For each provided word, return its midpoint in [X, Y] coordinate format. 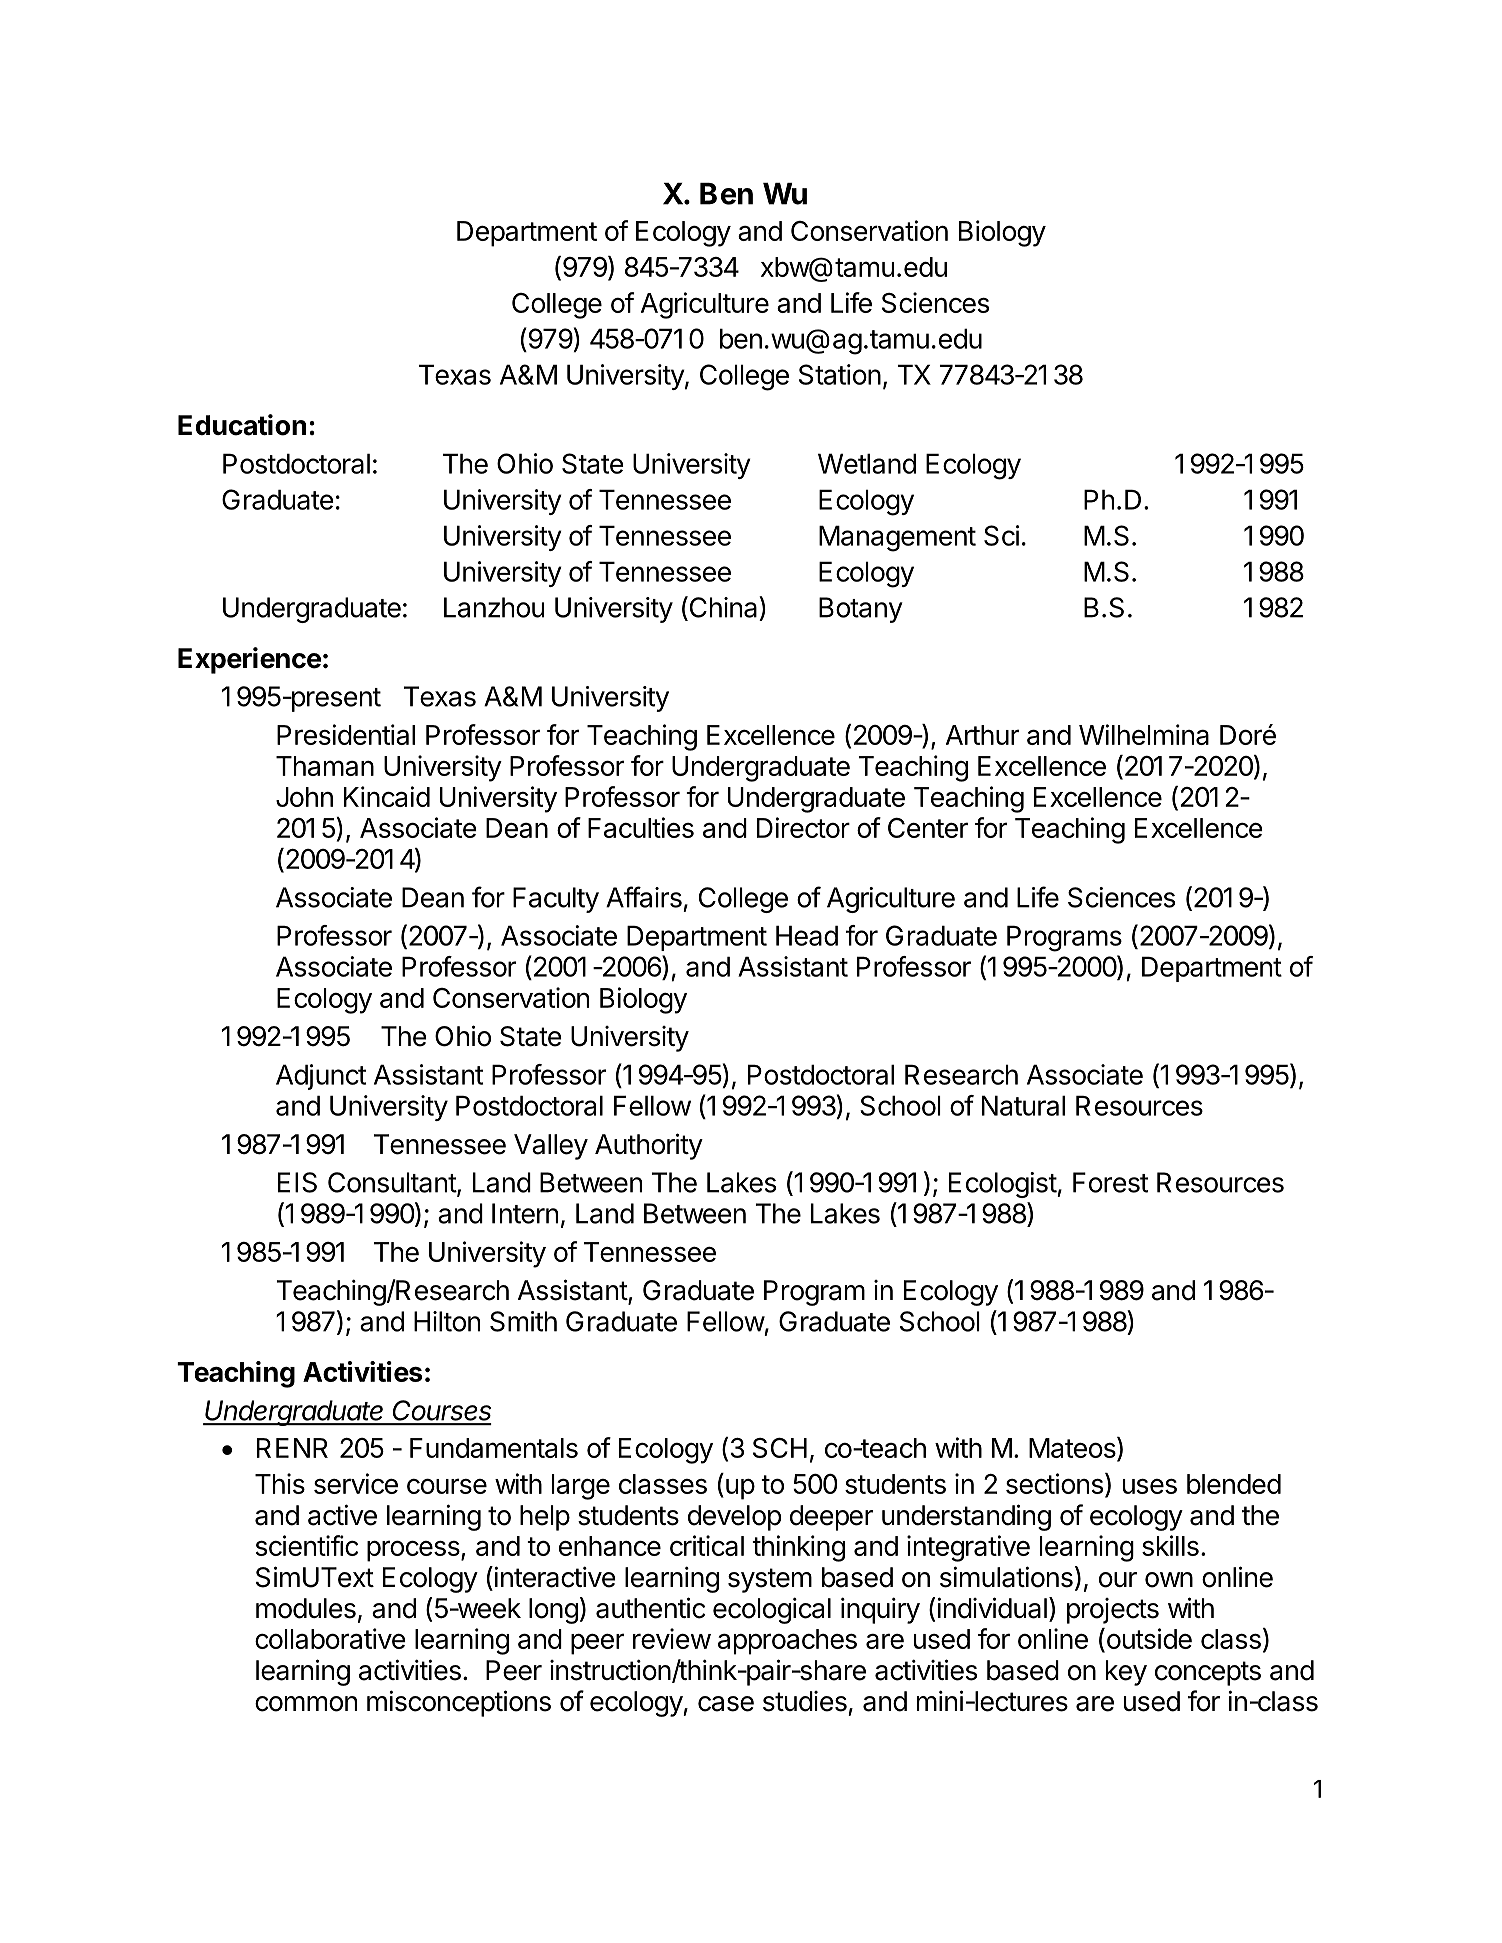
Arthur [982, 735]
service [356, 1483]
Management [897, 538]
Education [242, 425]
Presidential [346, 734]
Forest [1110, 1182]
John [304, 797]
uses [1150, 1486]
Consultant [393, 1183]
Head [807, 935]
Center [928, 828]
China [723, 608]
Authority [649, 1146]
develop [734, 1518]
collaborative [330, 1638]
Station [840, 374]
